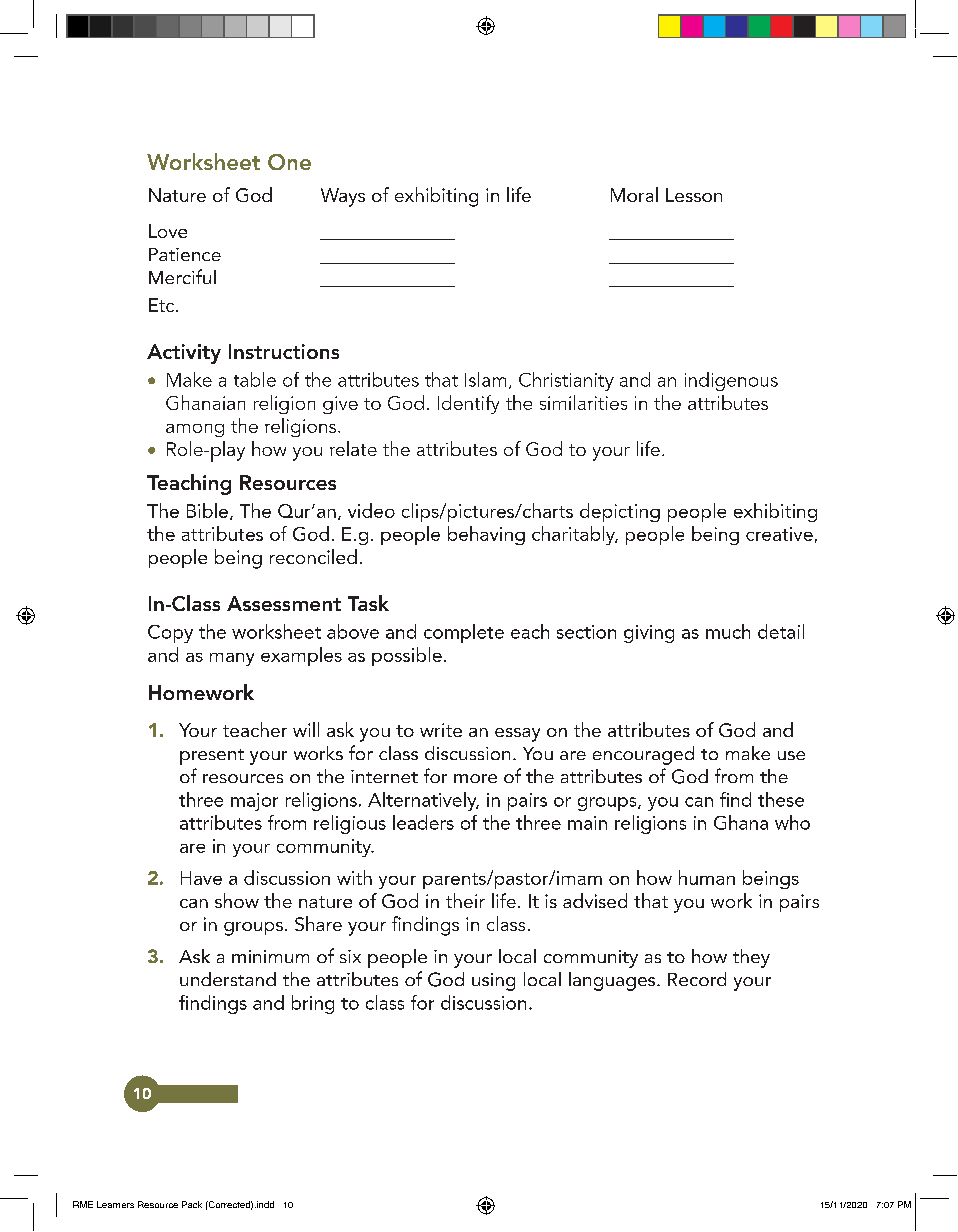  I want to click on their, so click(465, 900).
